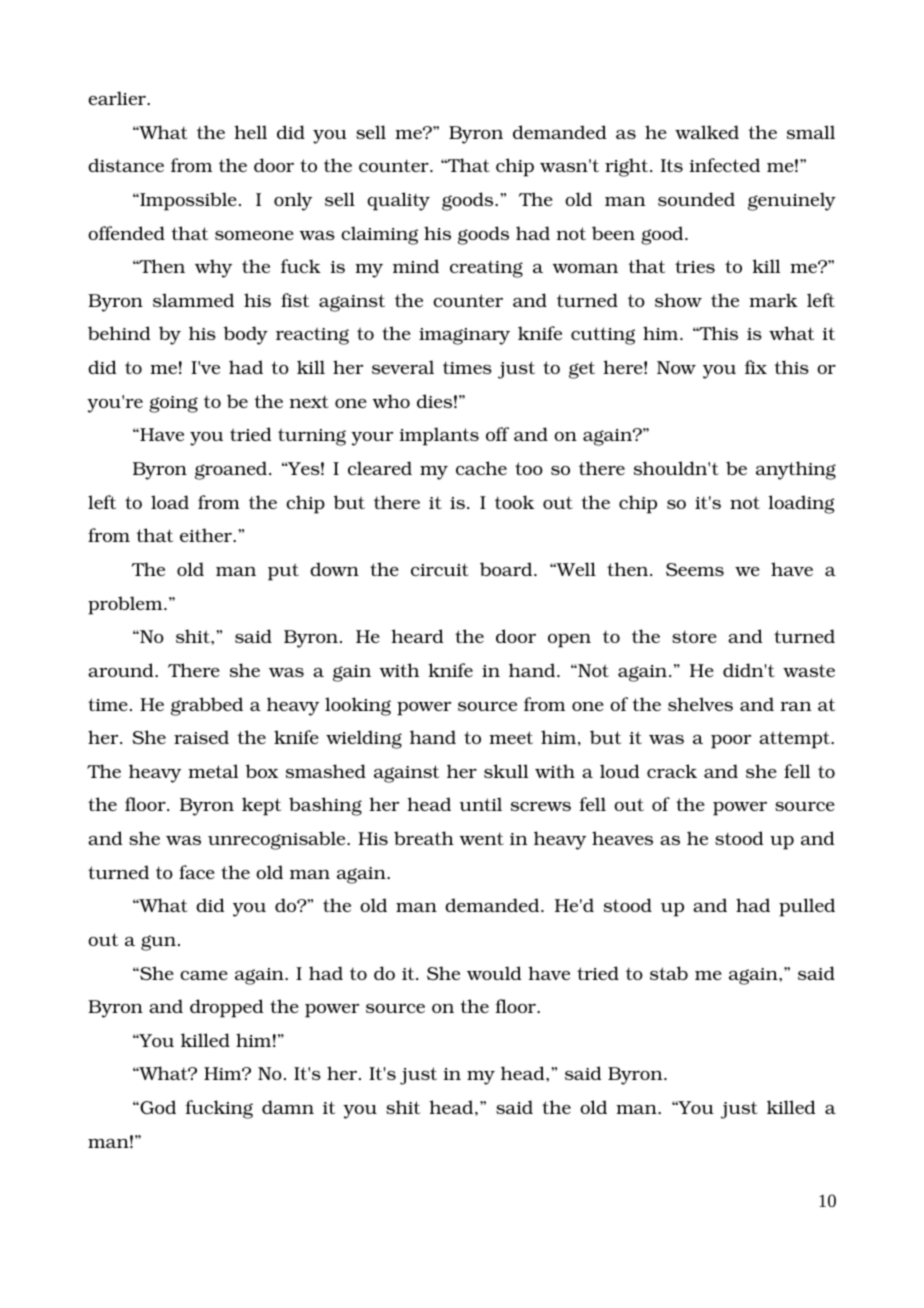 The height and width of the screenshot is (1308, 924). Describe the element at coordinates (481, 838) in the screenshot. I see `went` at that location.
